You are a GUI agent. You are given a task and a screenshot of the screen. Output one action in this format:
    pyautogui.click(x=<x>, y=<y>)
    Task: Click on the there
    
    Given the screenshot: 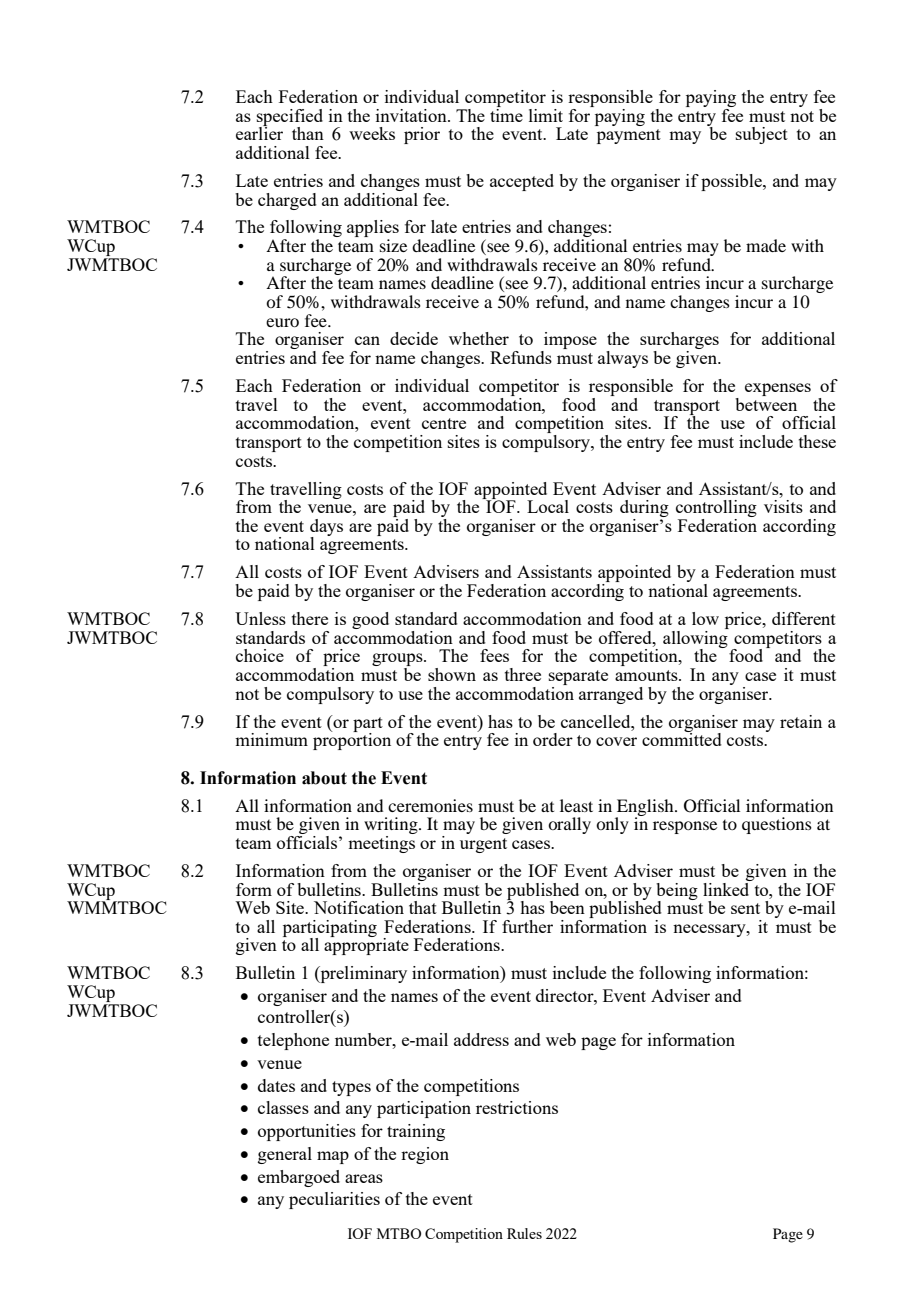 What is the action you would take?
    pyautogui.click(x=310, y=618)
